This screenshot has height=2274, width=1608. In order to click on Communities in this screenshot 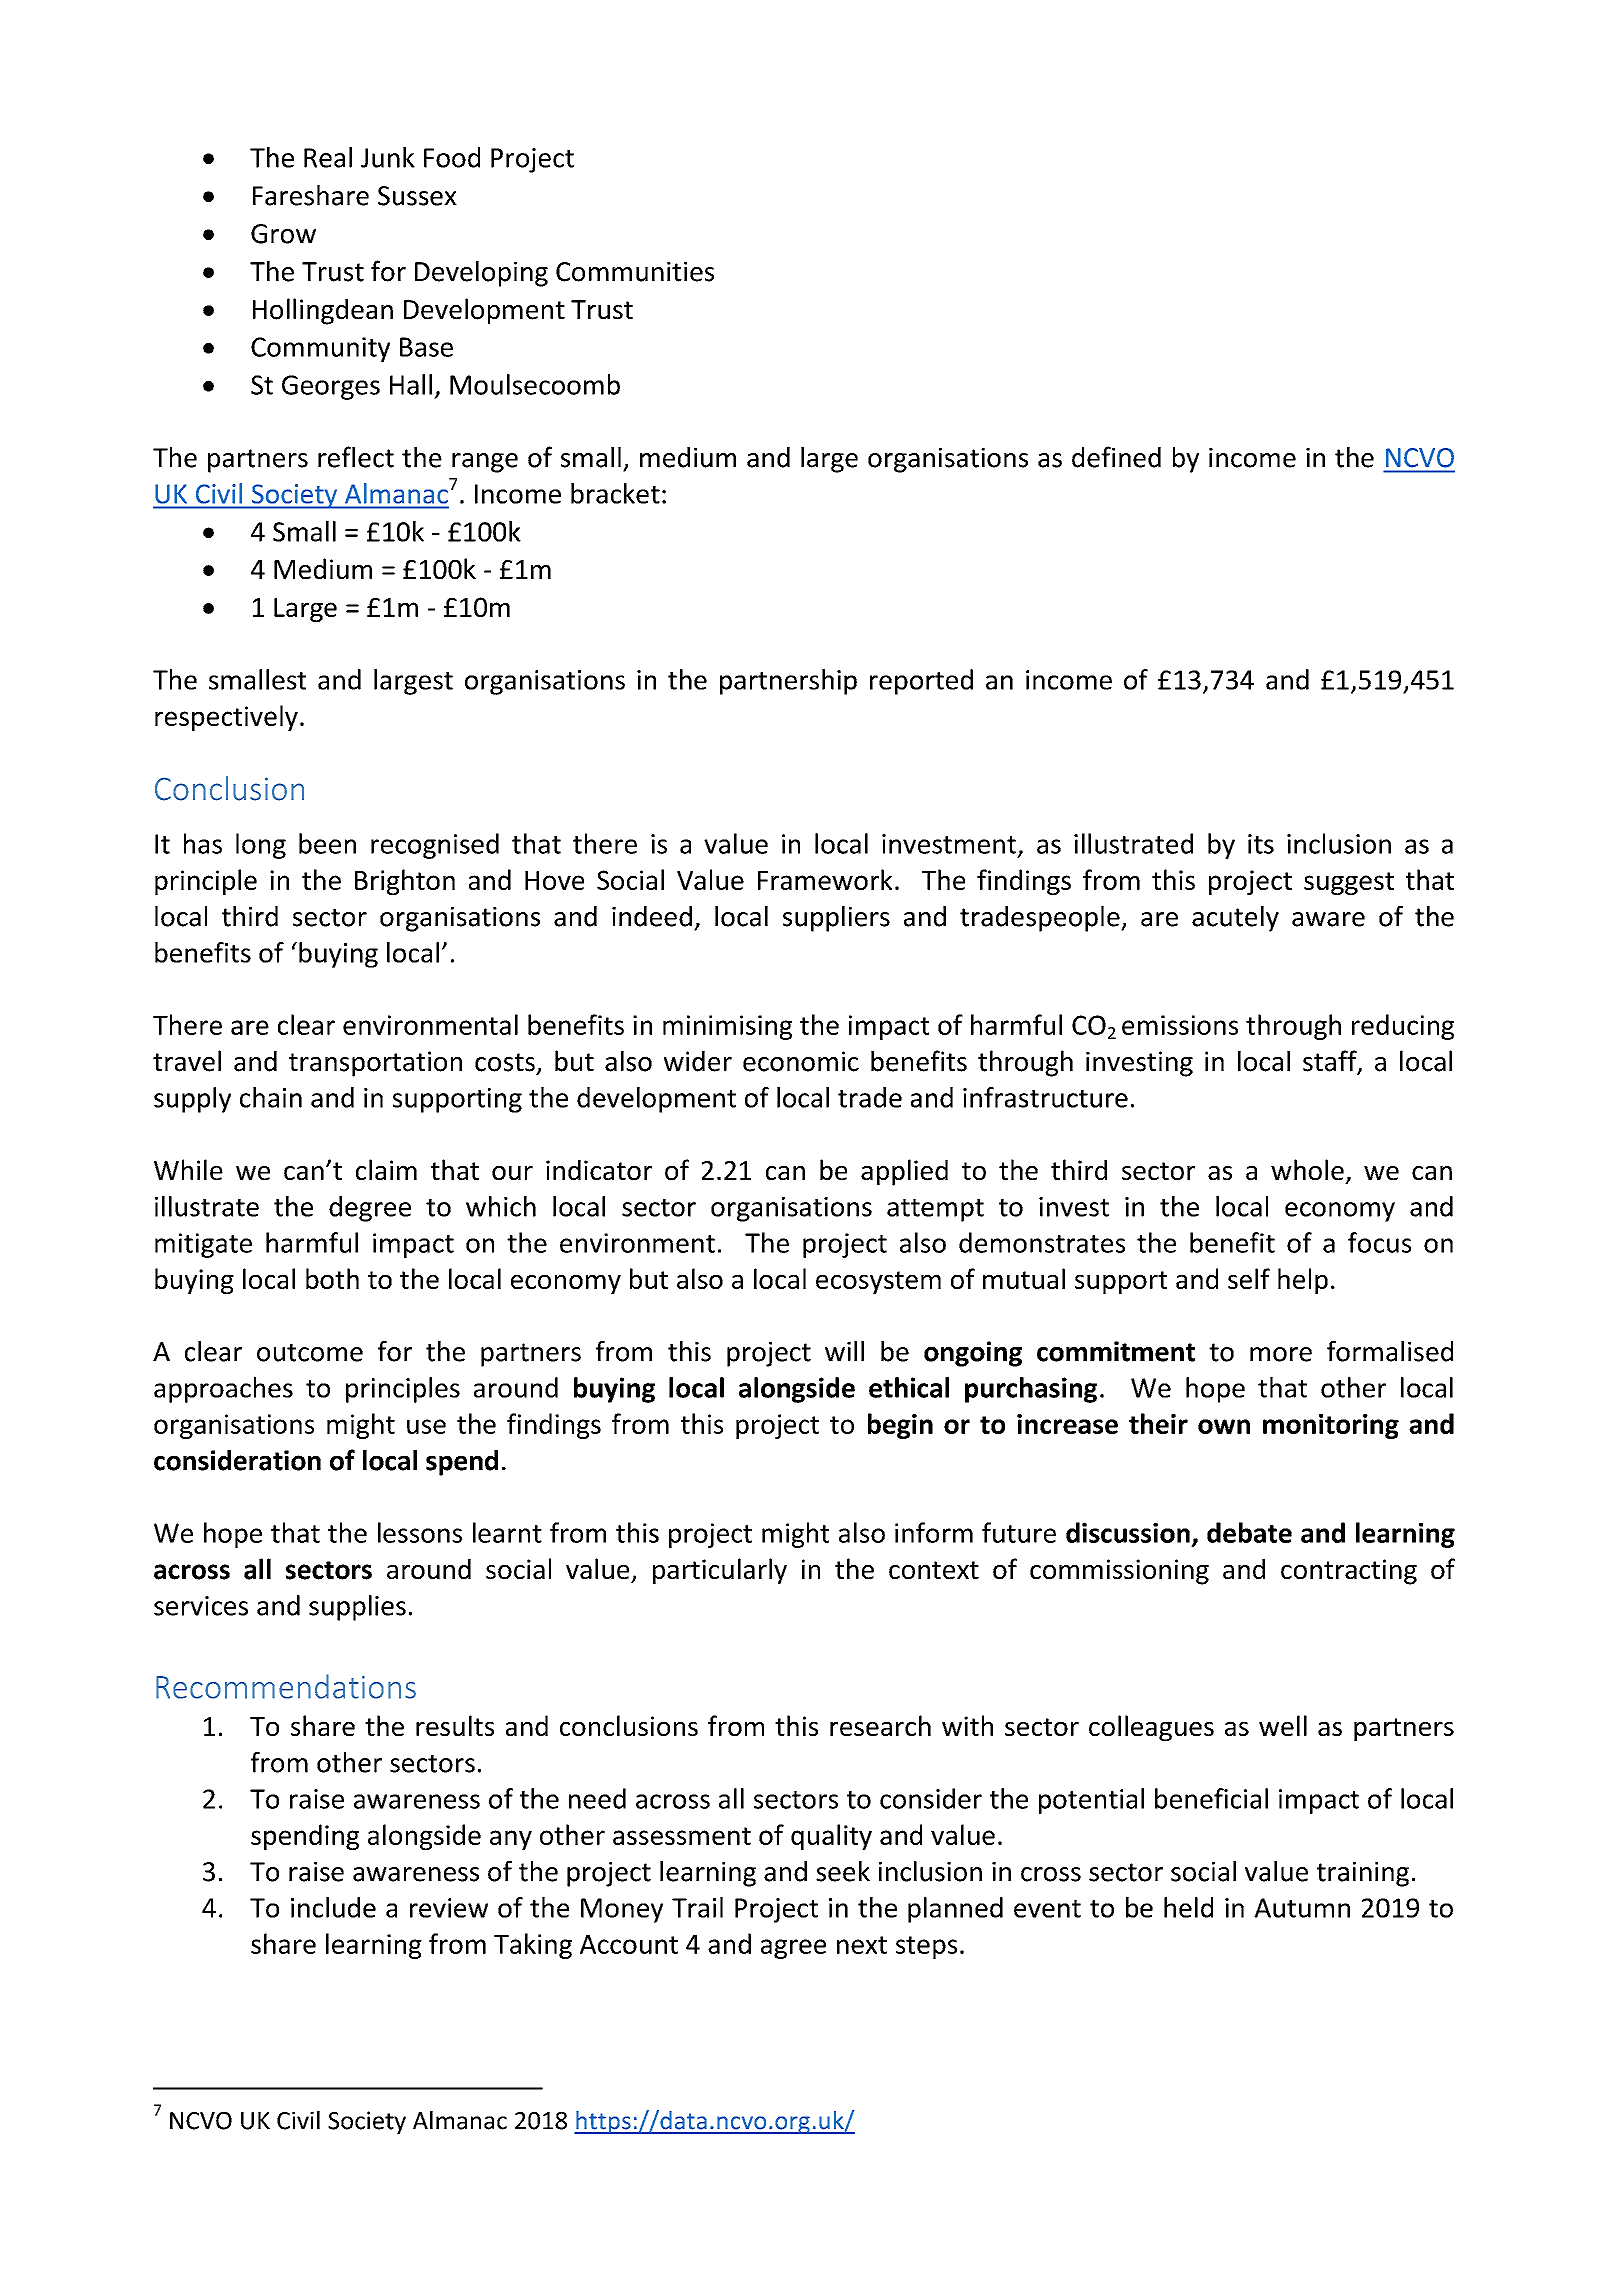, I will do `click(635, 271)`.
